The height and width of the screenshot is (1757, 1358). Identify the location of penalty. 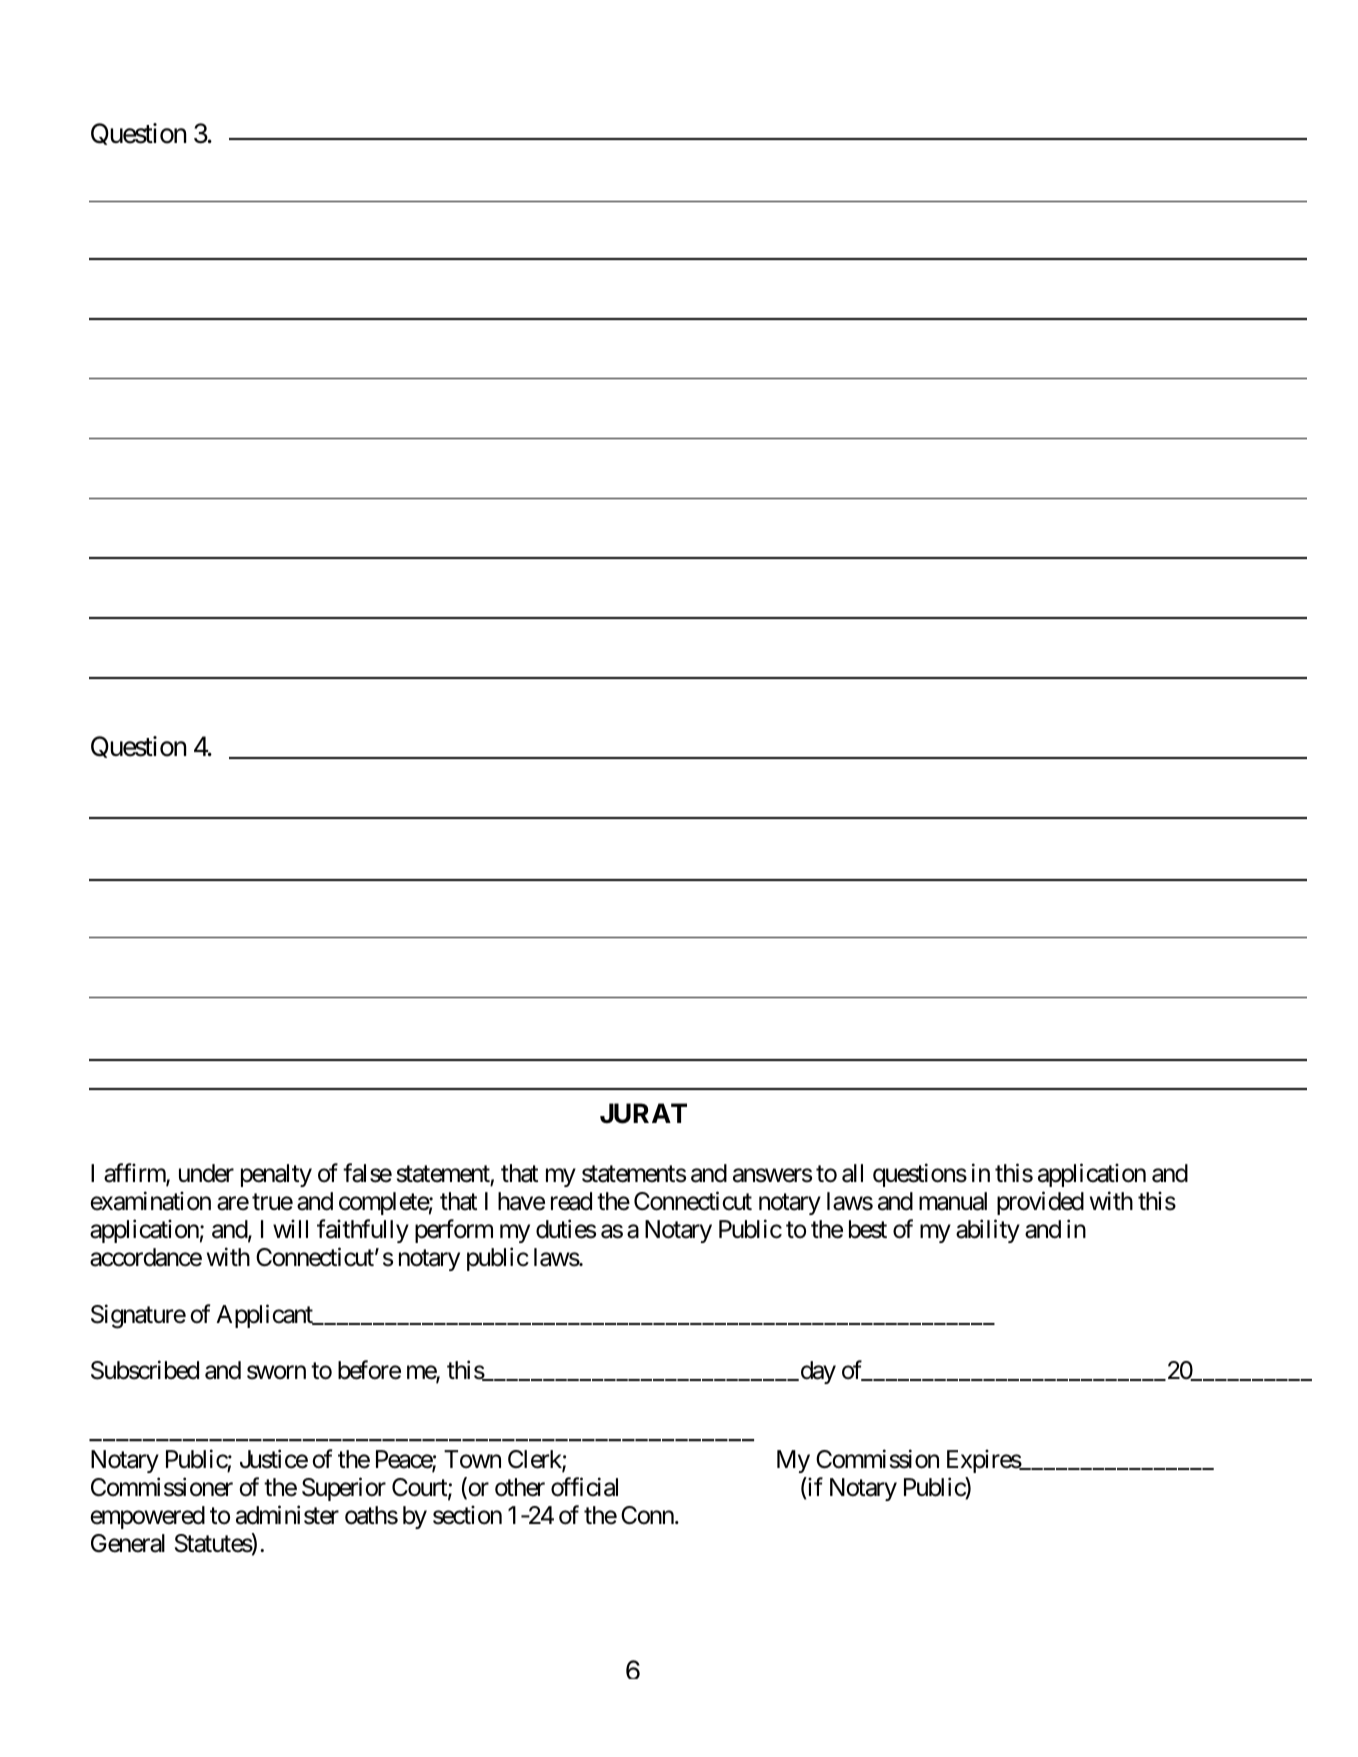
(276, 1175).
